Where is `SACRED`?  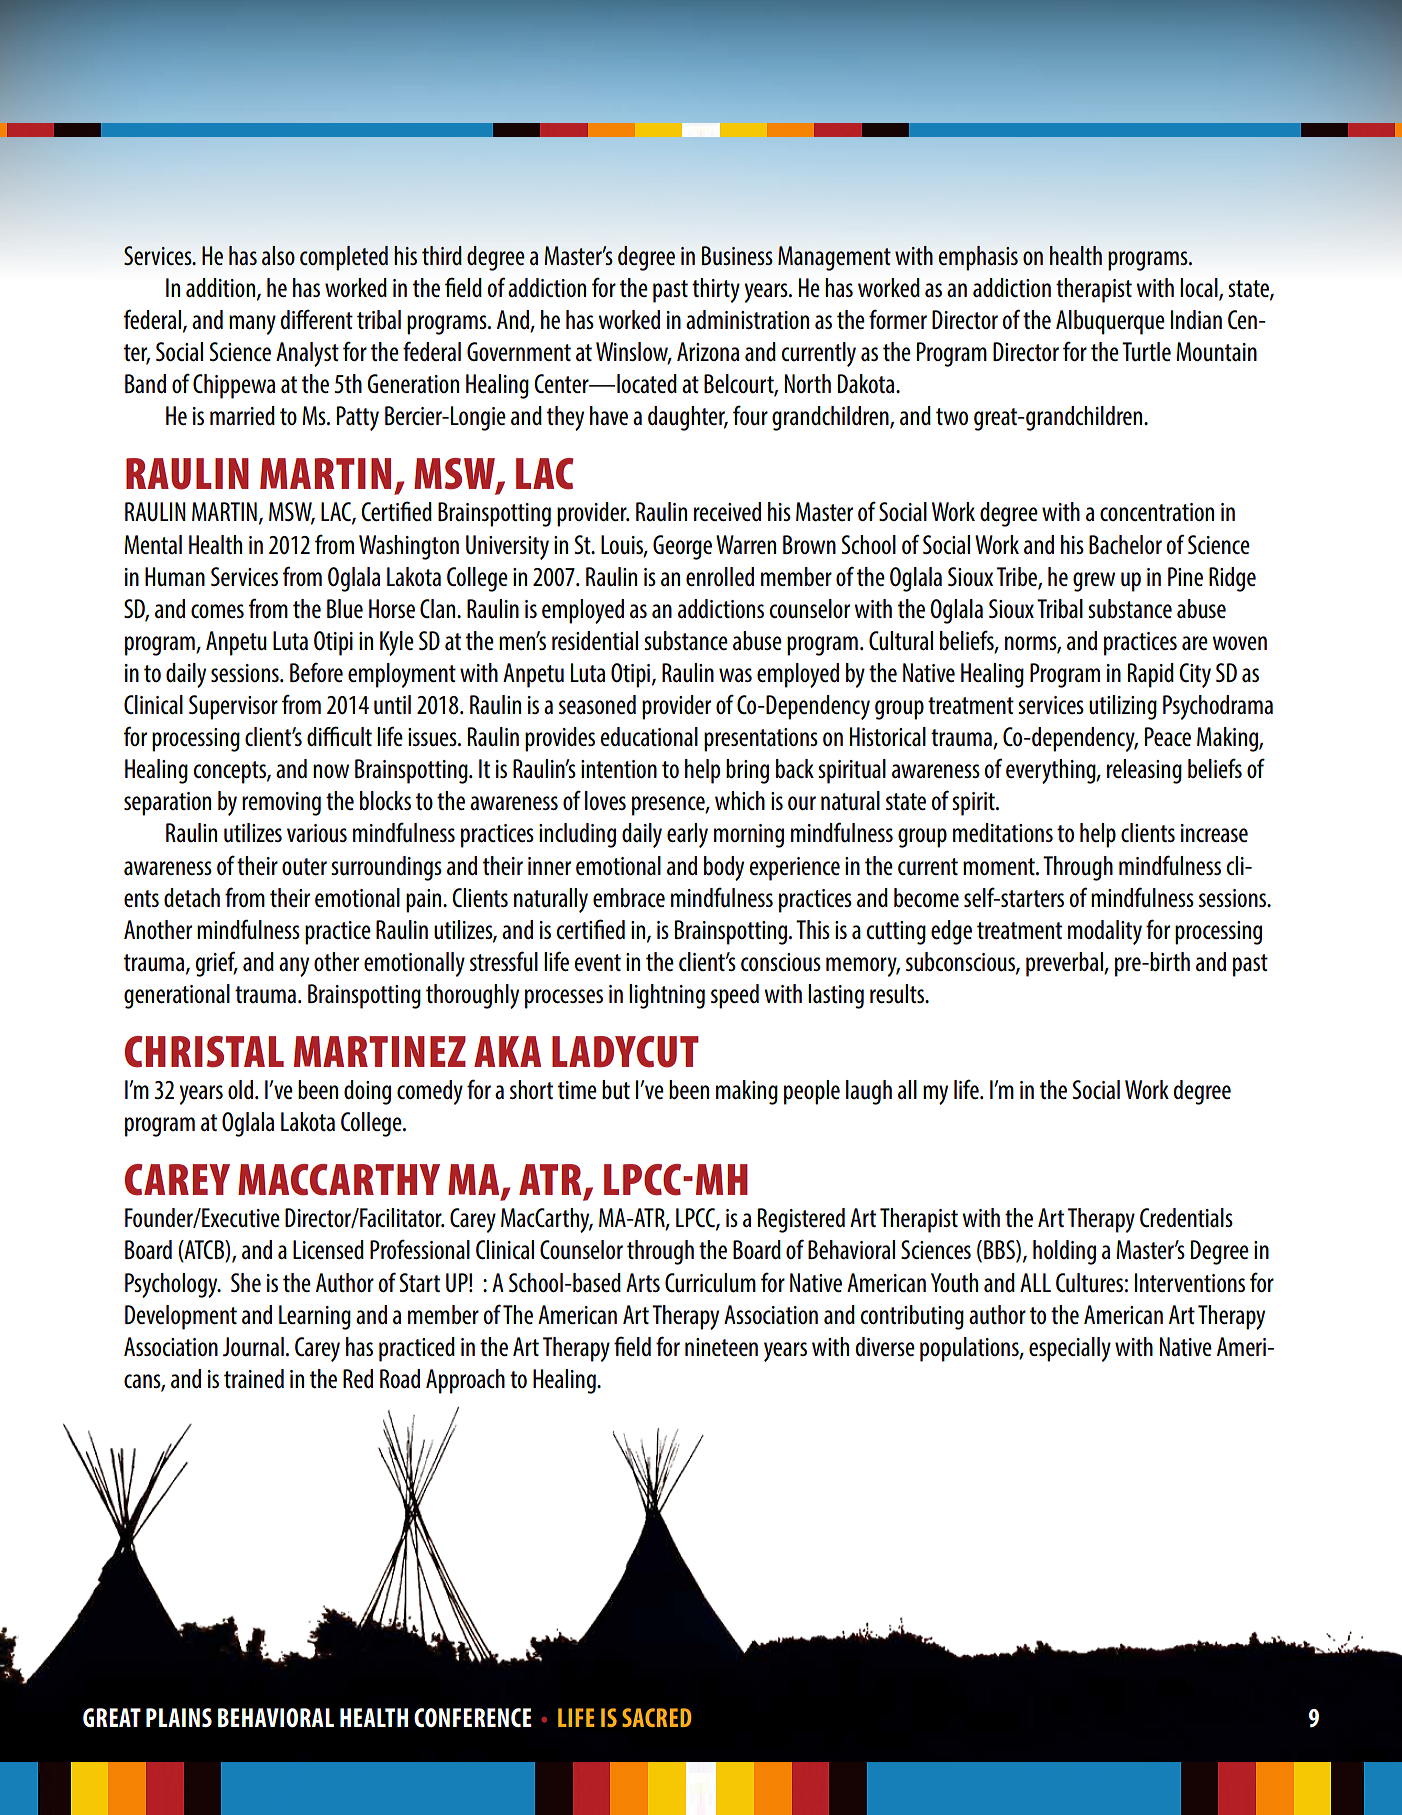
SACRED is located at coordinates (657, 1717).
